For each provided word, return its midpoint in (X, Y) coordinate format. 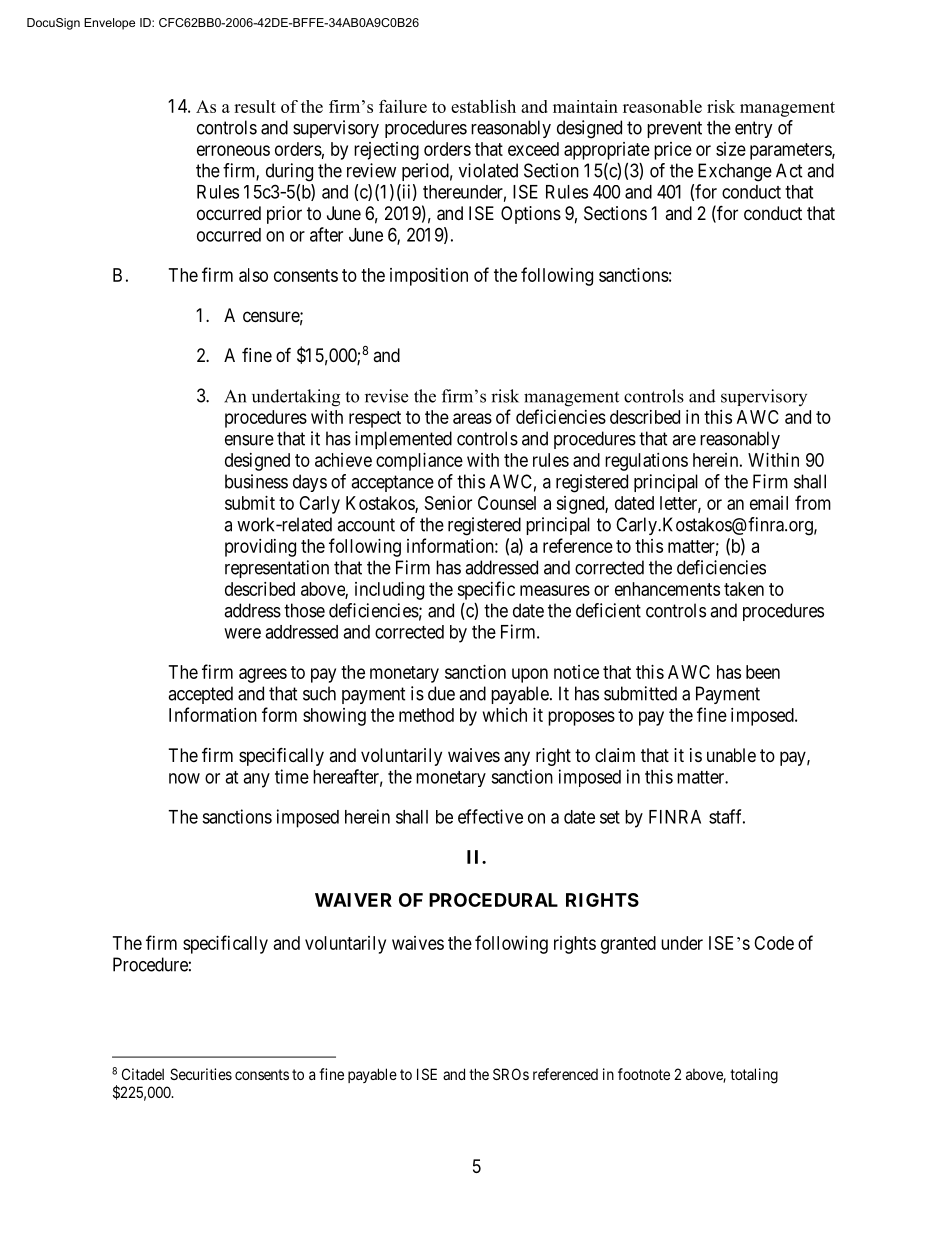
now (184, 778)
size (731, 149)
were (242, 633)
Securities (201, 1074)
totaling (754, 1076)
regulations (646, 462)
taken (744, 589)
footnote (644, 1074)
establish (483, 106)
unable (731, 755)
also (253, 275)
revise (386, 396)
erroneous (233, 150)
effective (490, 816)
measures (555, 590)
